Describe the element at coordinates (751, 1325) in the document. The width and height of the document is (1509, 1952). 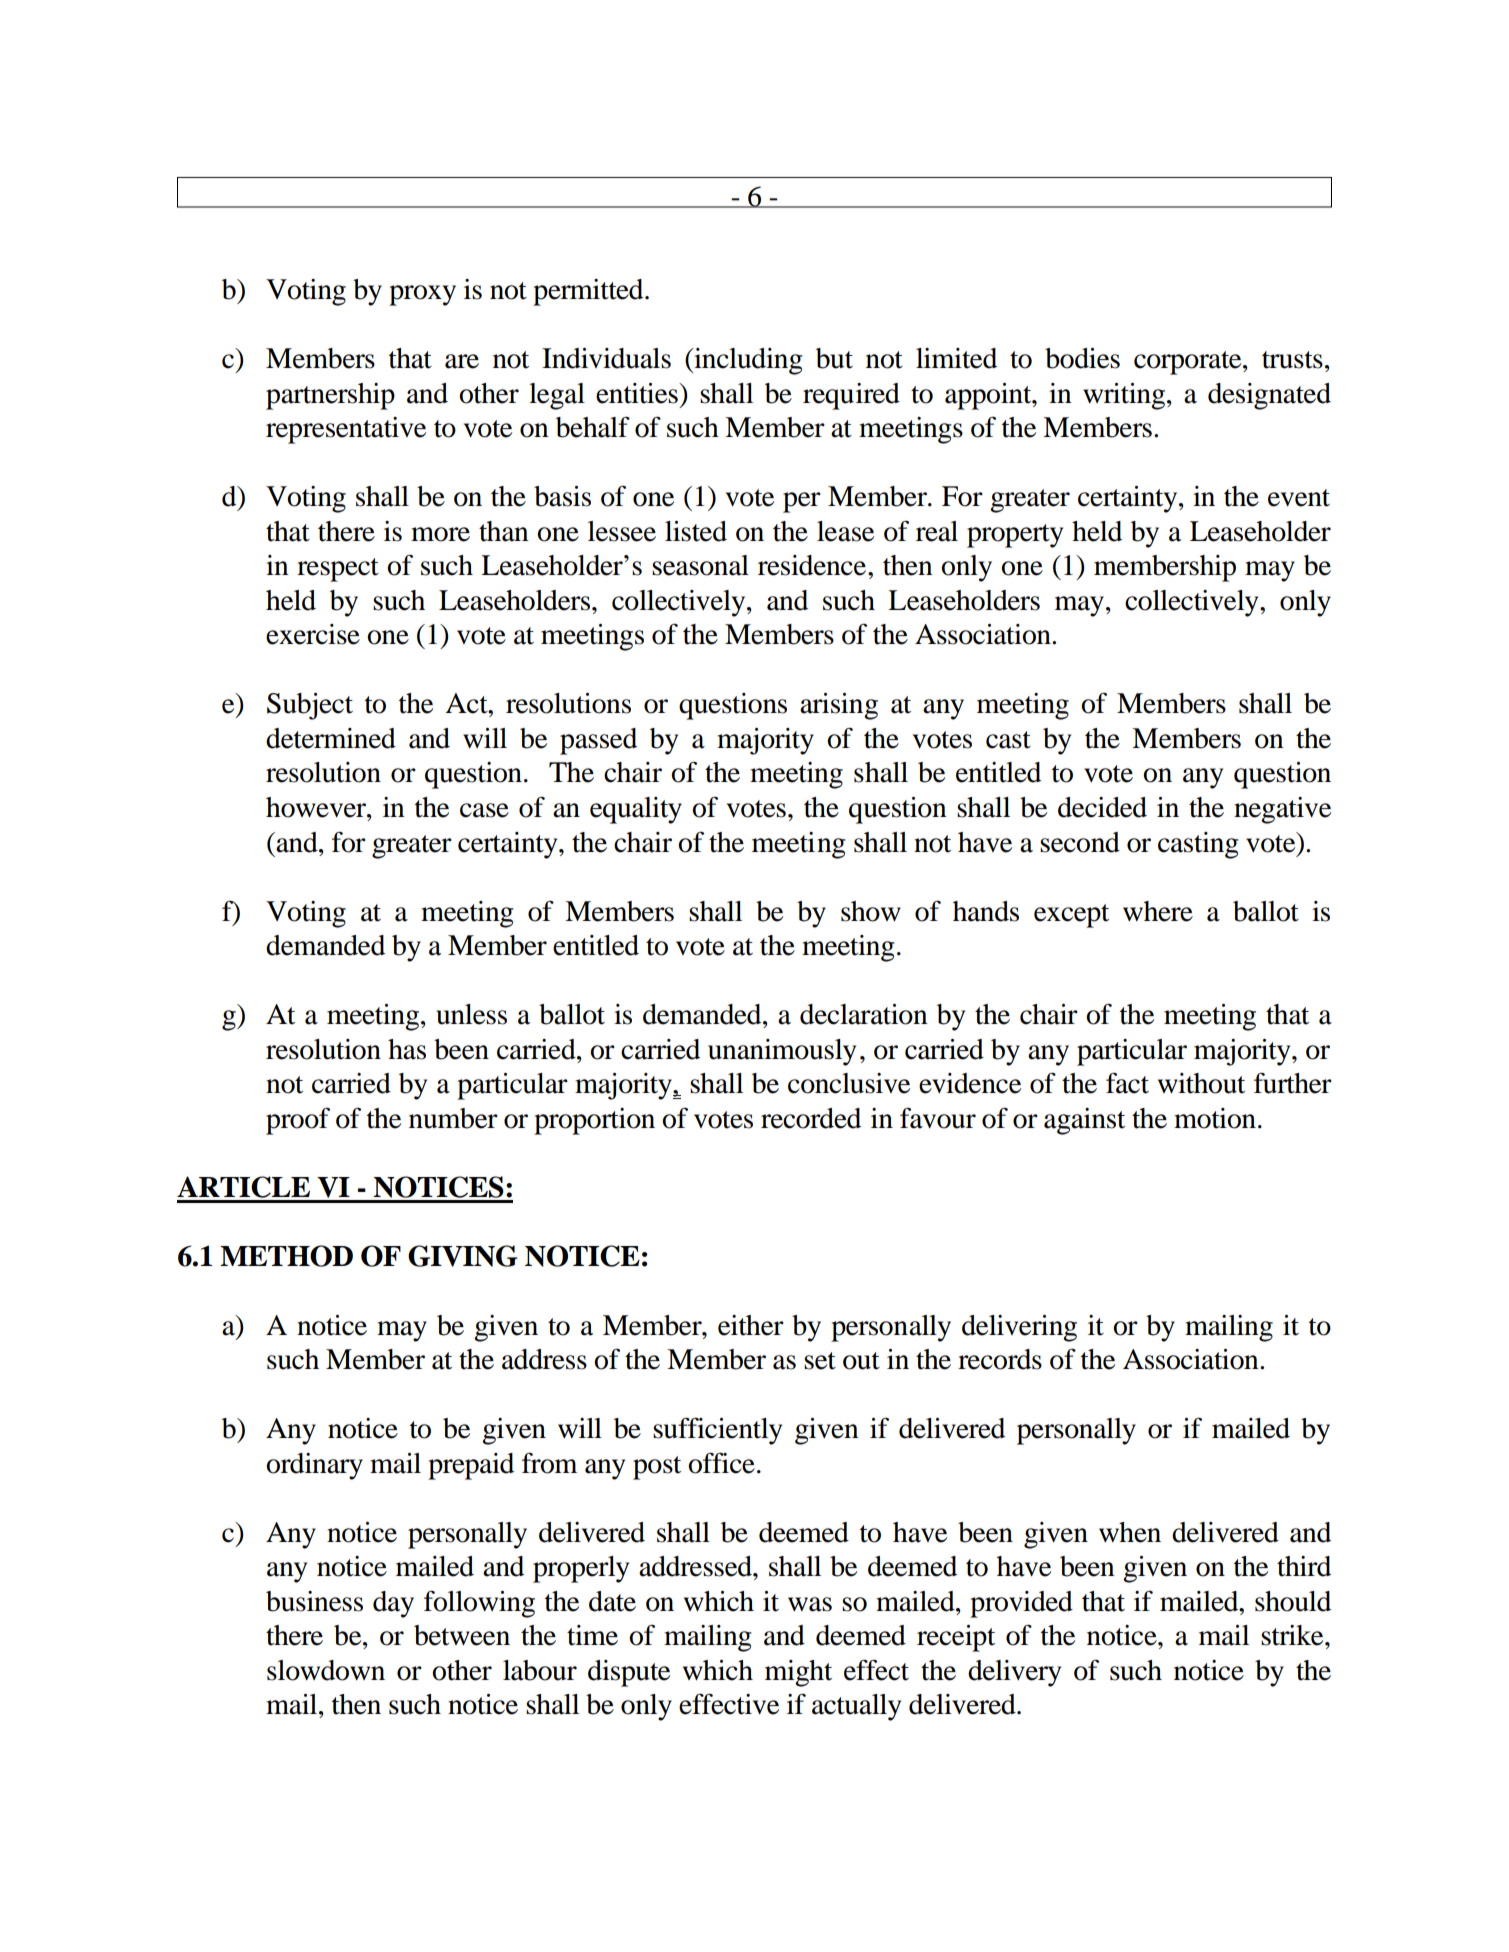
I see `either` at that location.
